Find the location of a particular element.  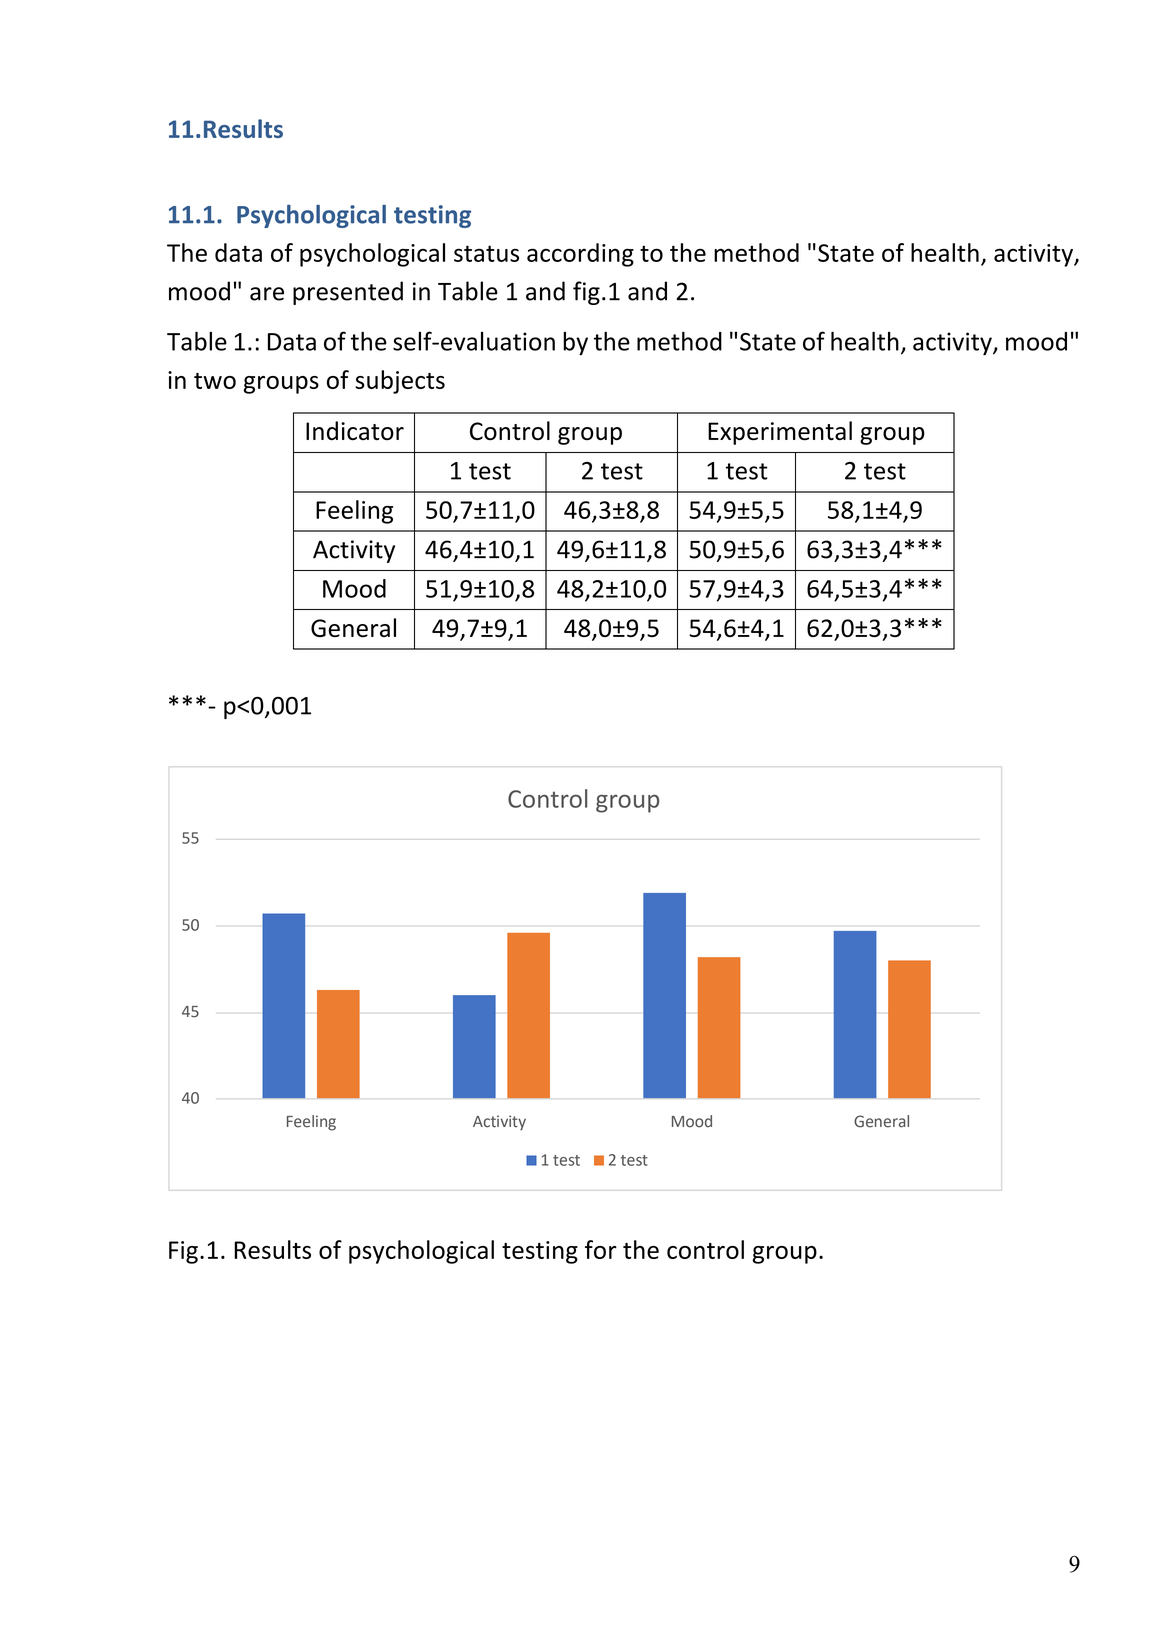

presented is located at coordinates (348, 293).
